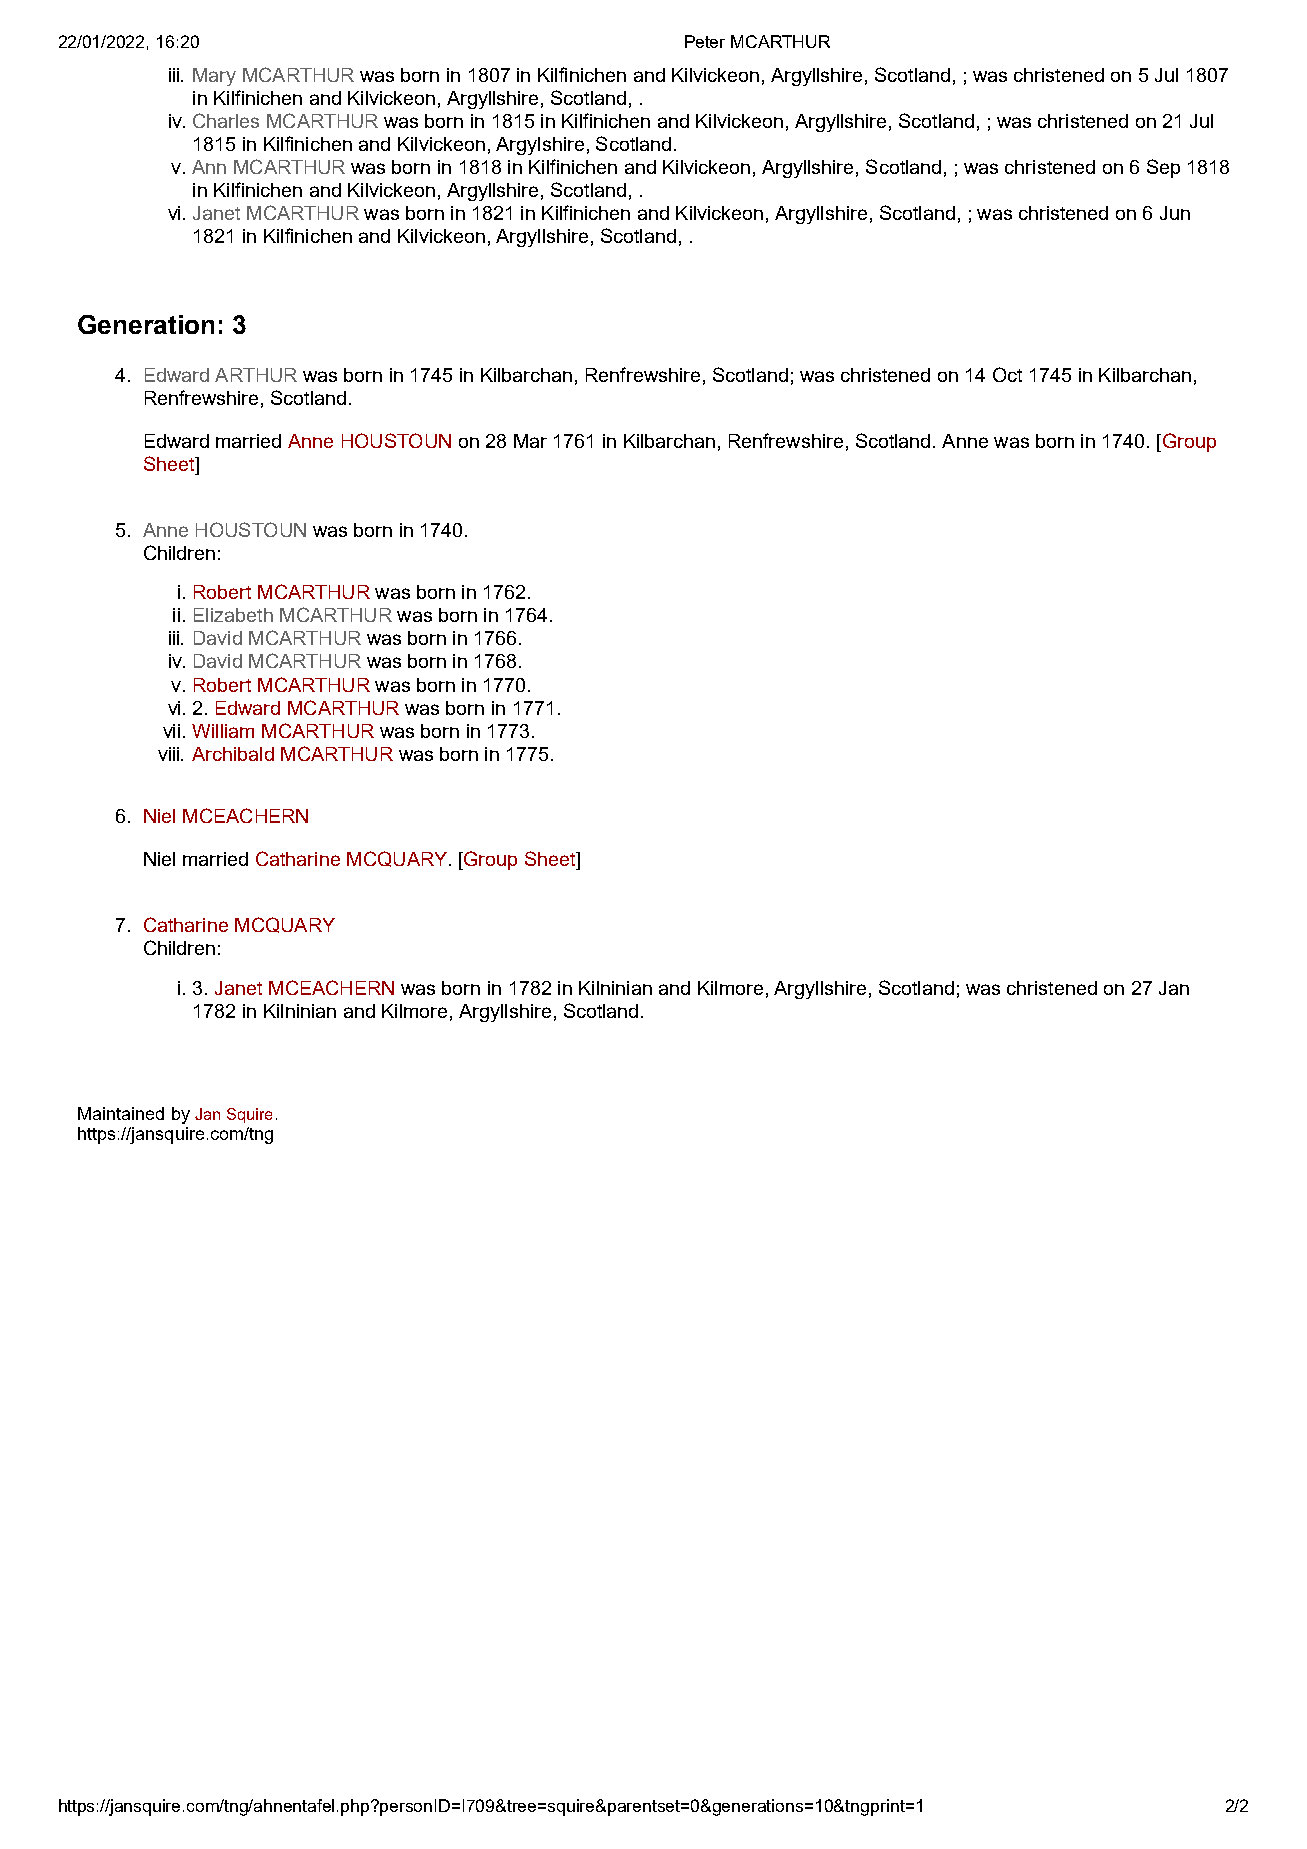 This screenshot has width=1307, height=1849. What do you see at coordinates (223, 731) in the screenshot?
I see `William` at bounding box center [223, 731].
